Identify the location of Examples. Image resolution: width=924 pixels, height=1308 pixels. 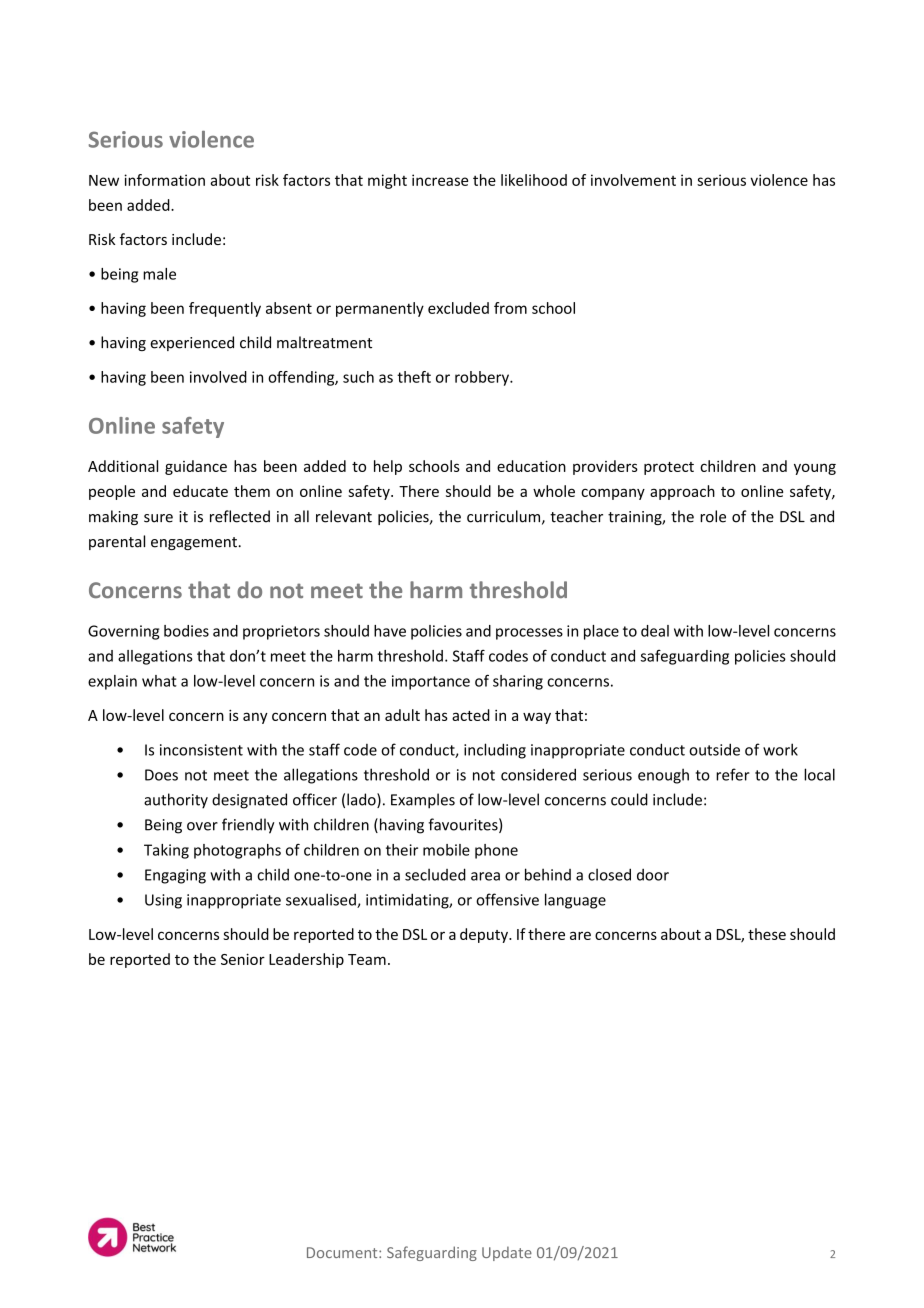
(423, 801).
